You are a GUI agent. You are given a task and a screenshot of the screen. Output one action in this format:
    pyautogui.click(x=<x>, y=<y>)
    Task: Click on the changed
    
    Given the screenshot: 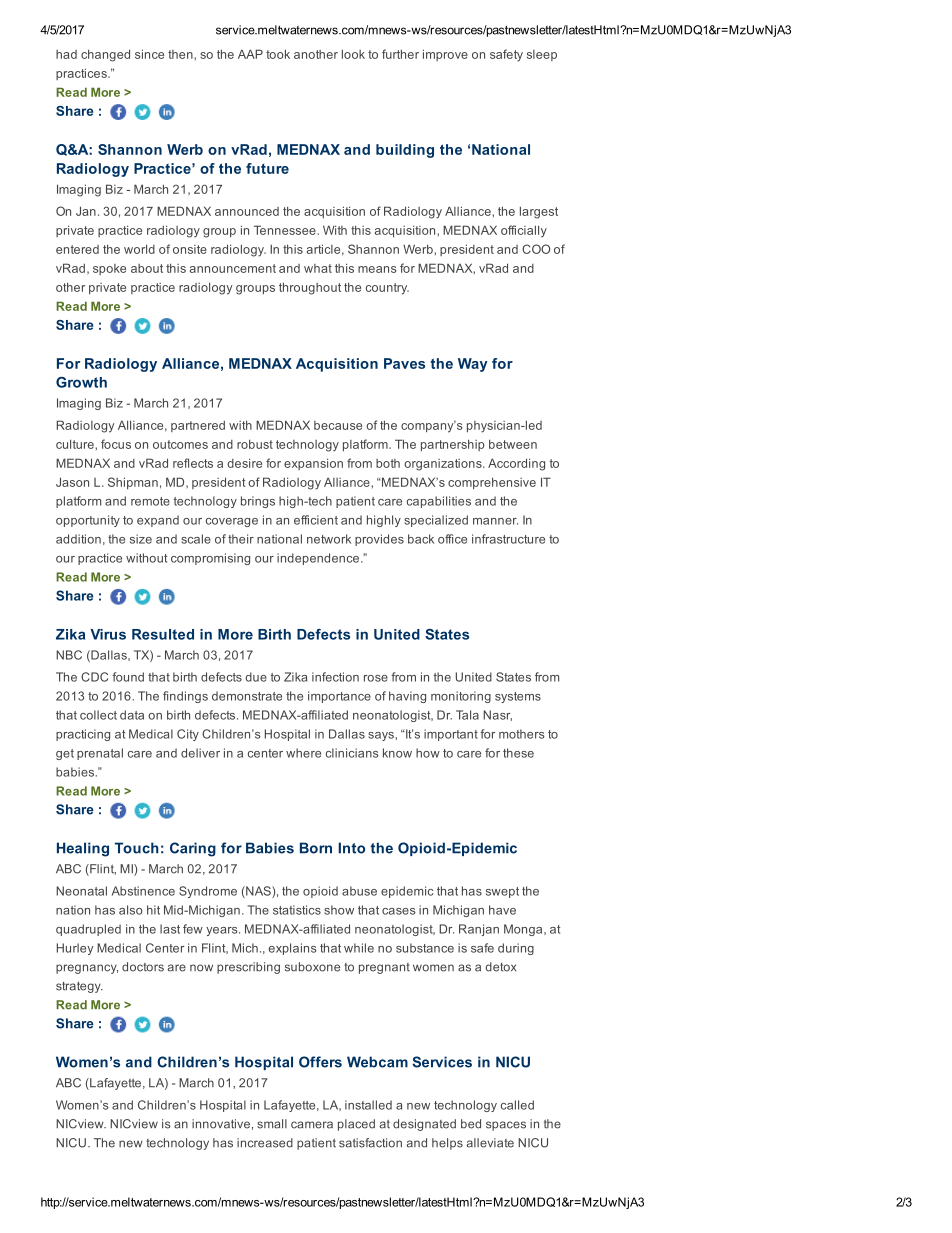 What is the action you would take?
    pyautogui.click(x=105, y=55)
